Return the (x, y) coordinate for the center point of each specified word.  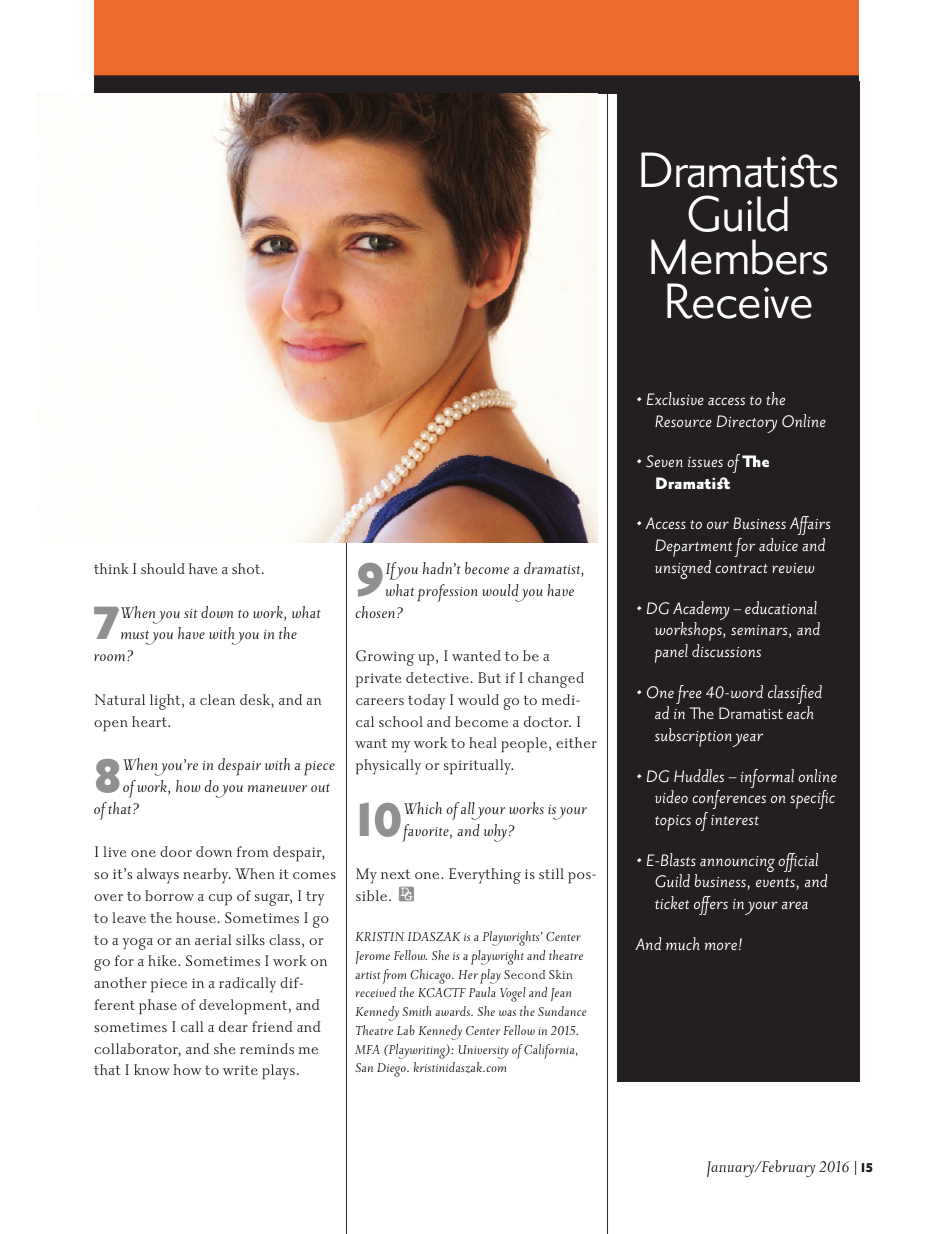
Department (693, 548)
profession (447, 593)
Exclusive (675, 398)
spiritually (478, 767)
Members (739, 257)
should (163, 568)
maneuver (277, 788)
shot (247, 568)
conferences (729, 799)
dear (233, 1026)
